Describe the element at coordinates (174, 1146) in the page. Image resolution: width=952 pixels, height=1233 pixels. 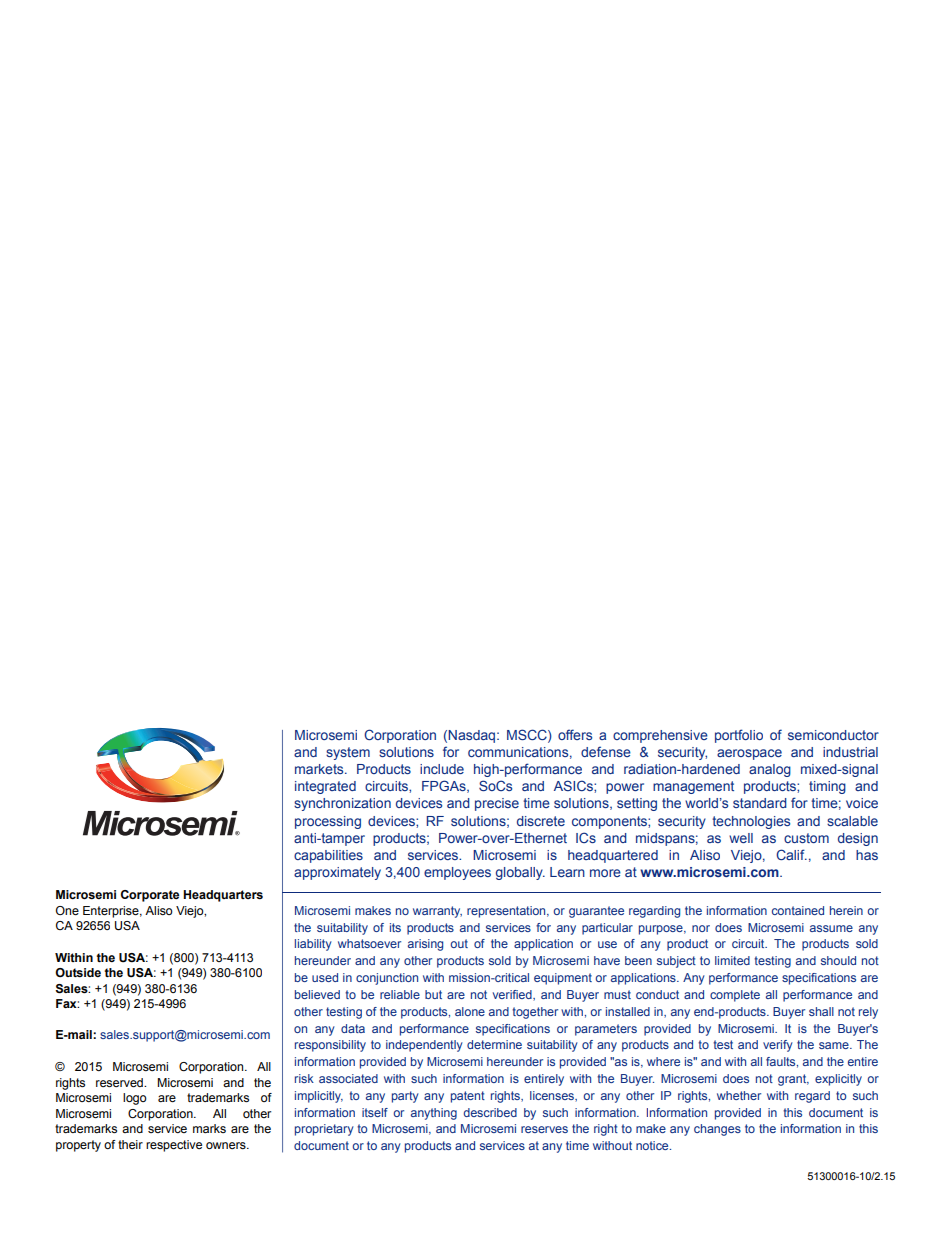
I see `respective` at that location.
